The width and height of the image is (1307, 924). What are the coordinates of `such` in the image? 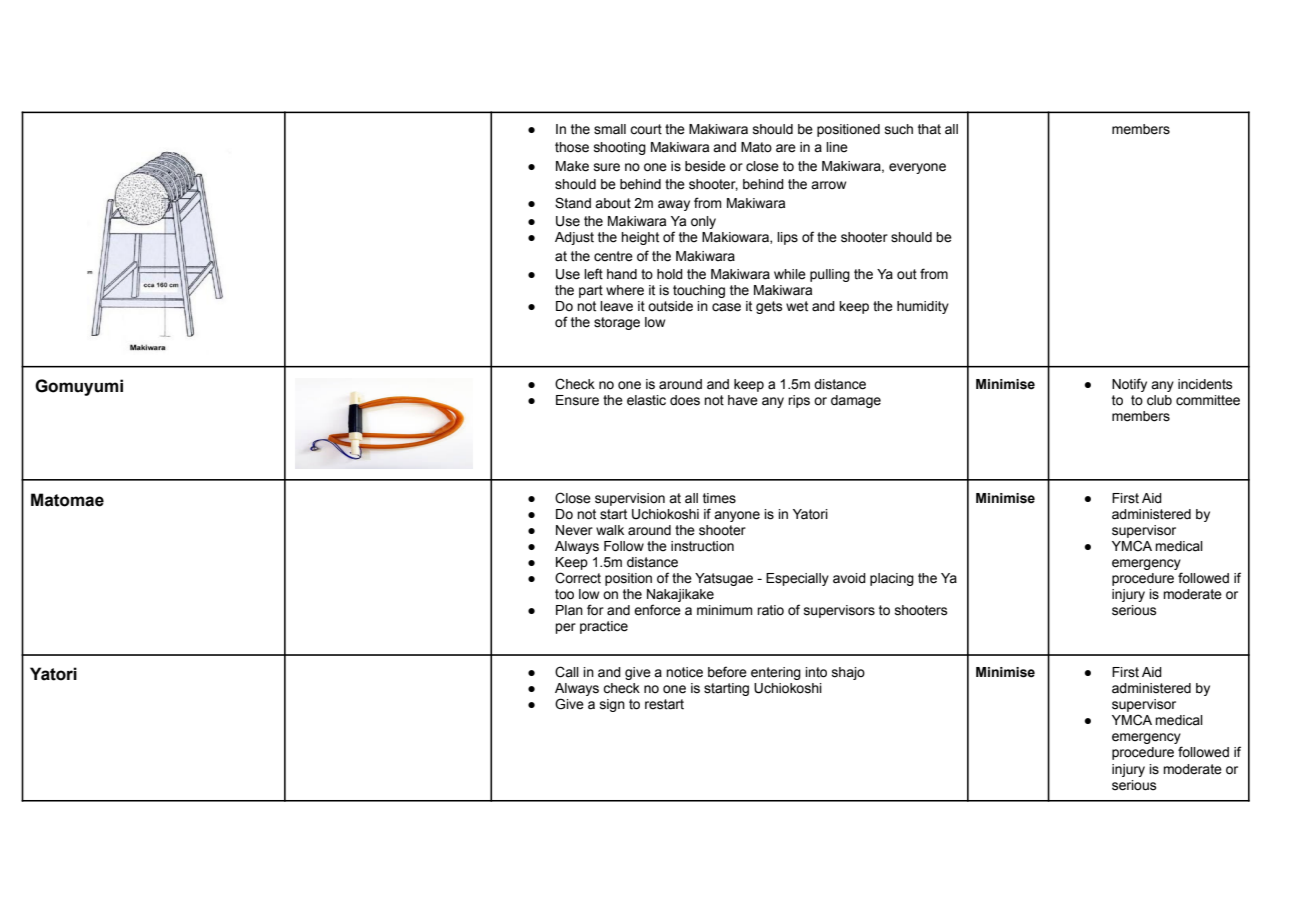 It's located at (899, 129).
